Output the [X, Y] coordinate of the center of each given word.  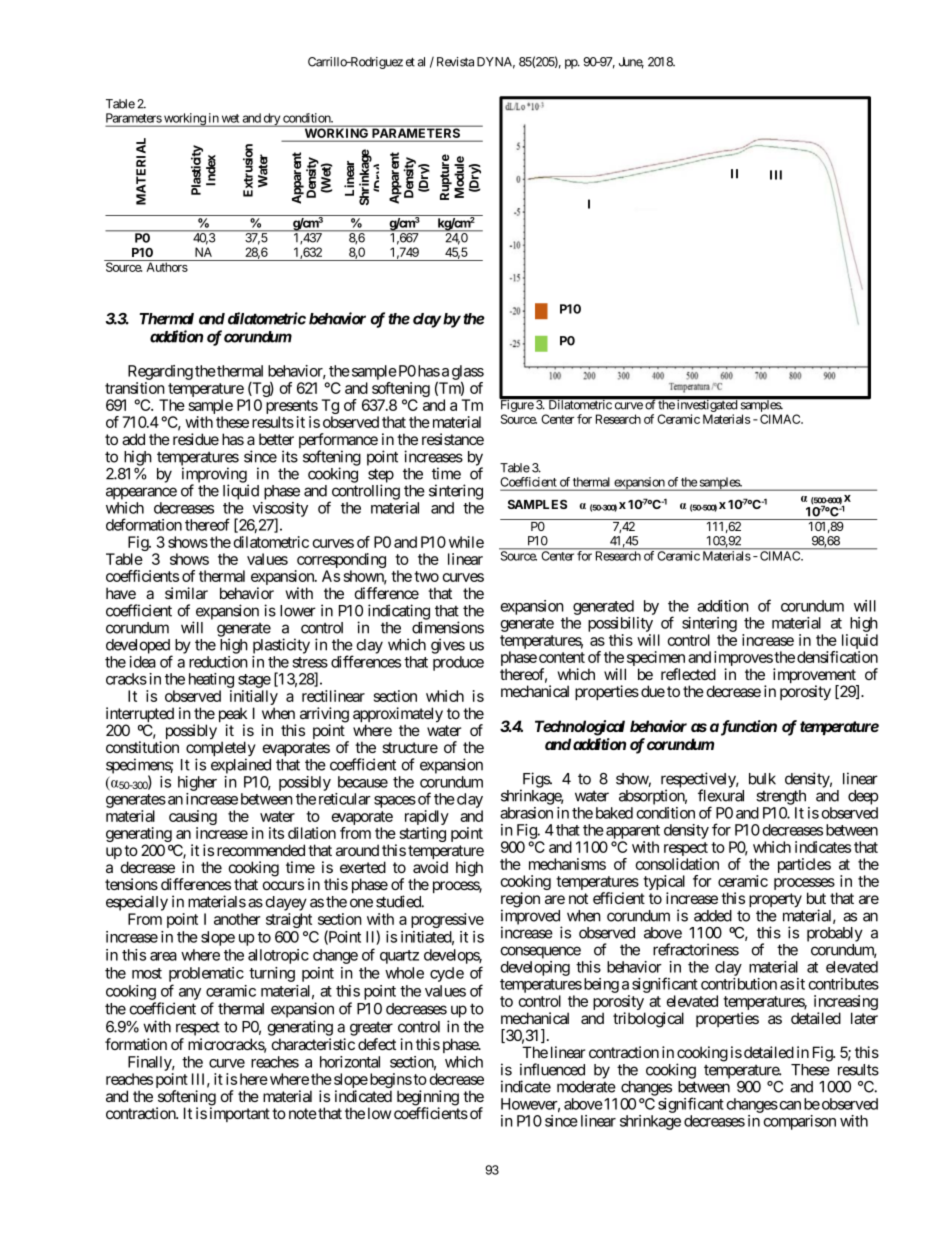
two [426, 576]
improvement [815, 677]
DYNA [496, 63]
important [240, 1114]
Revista [455, 62]
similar [186, 593]
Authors [167, 267]
